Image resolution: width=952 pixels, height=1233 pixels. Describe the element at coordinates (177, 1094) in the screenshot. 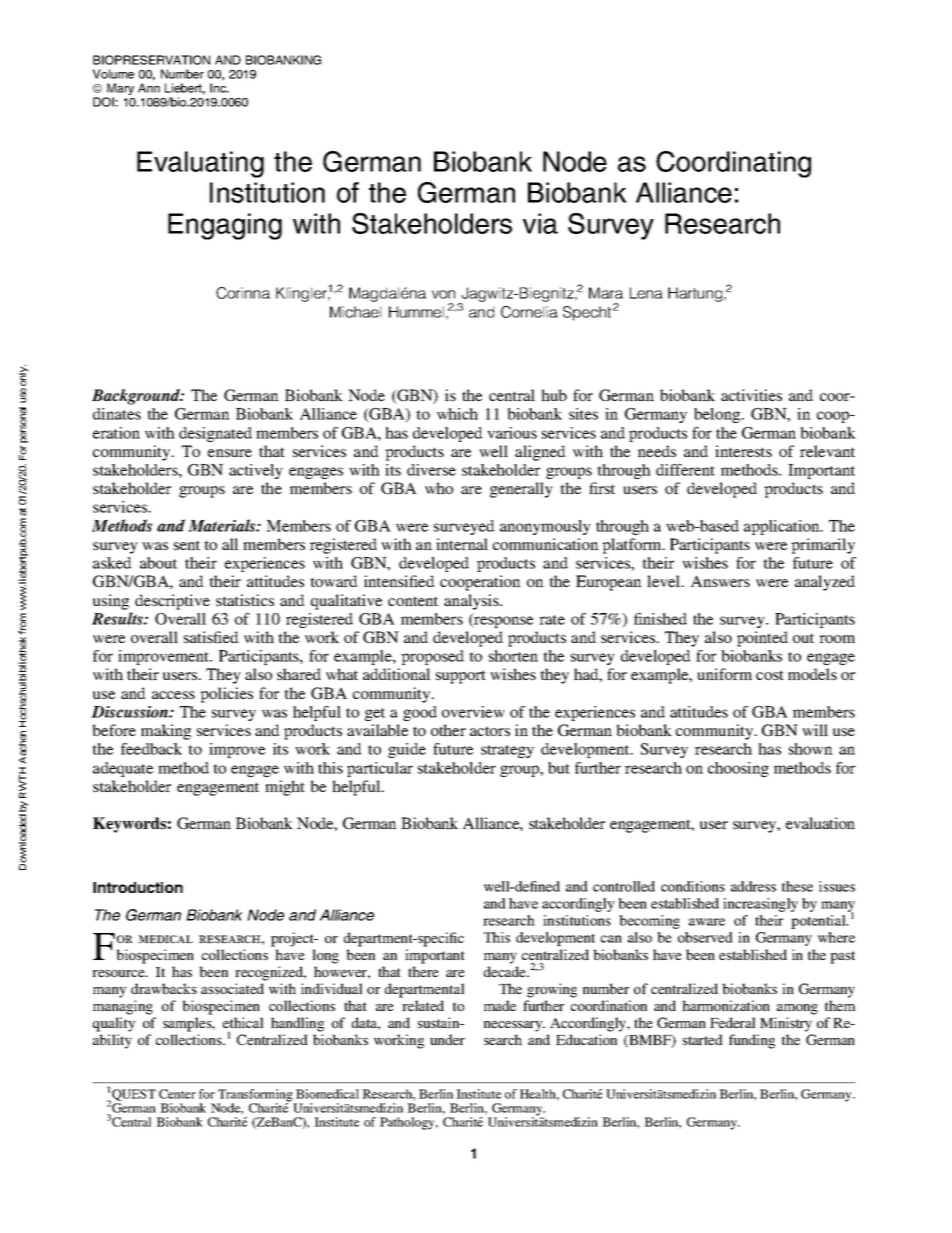

I see `Center` at that location.
